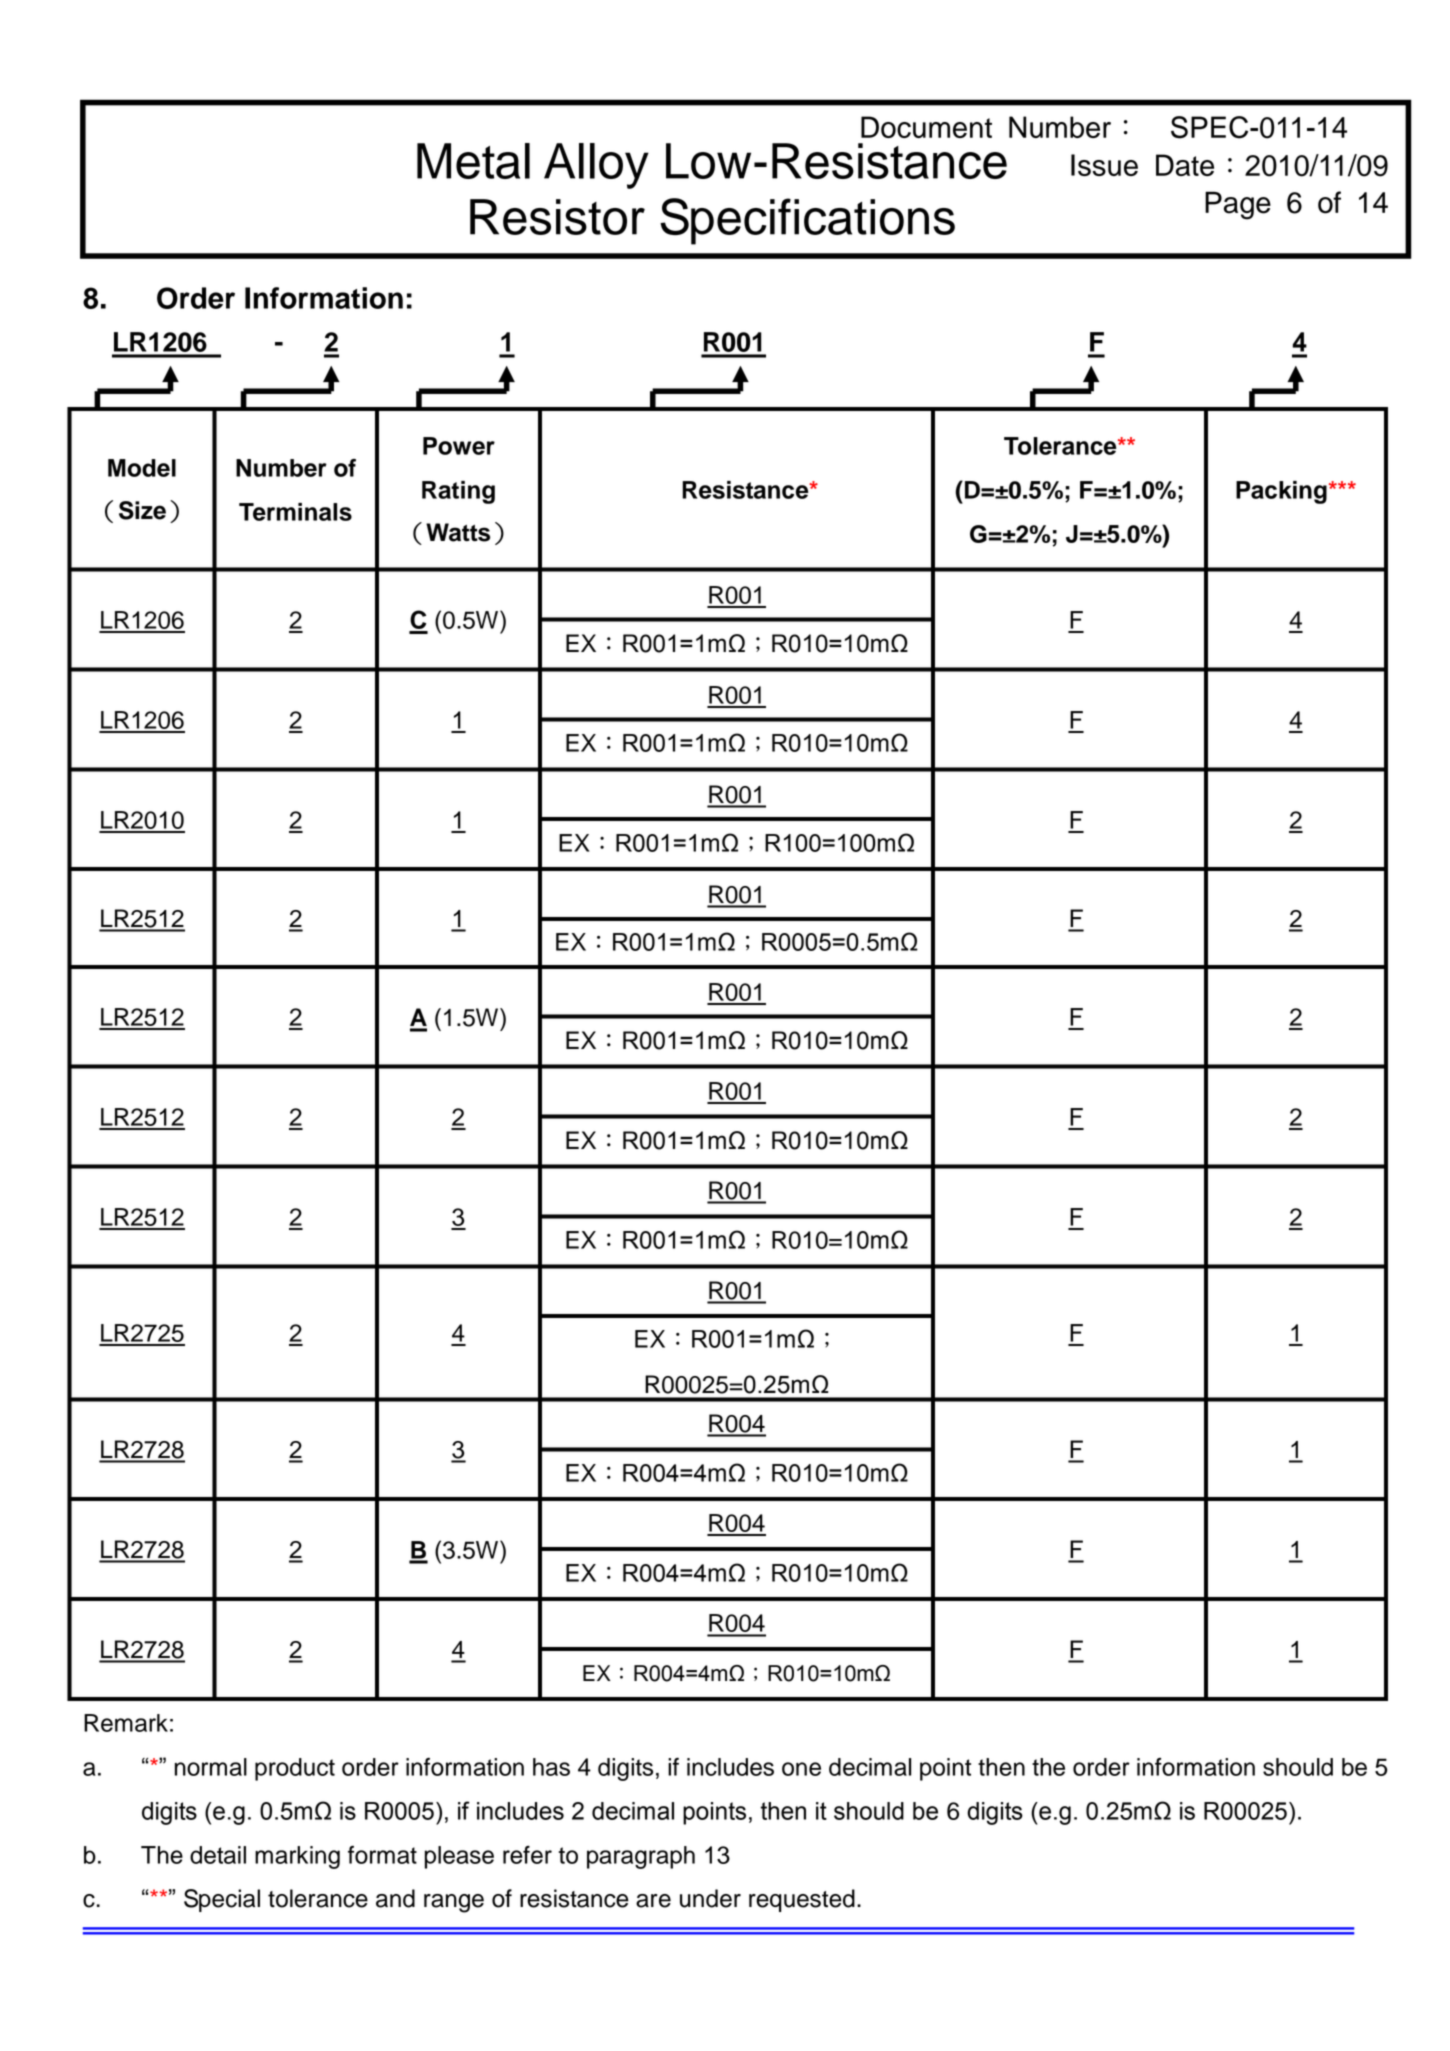 This document has height=2051, width=1450. Describe the element at coordinates (458, 492) in the document. I see `Rating` at that location.
